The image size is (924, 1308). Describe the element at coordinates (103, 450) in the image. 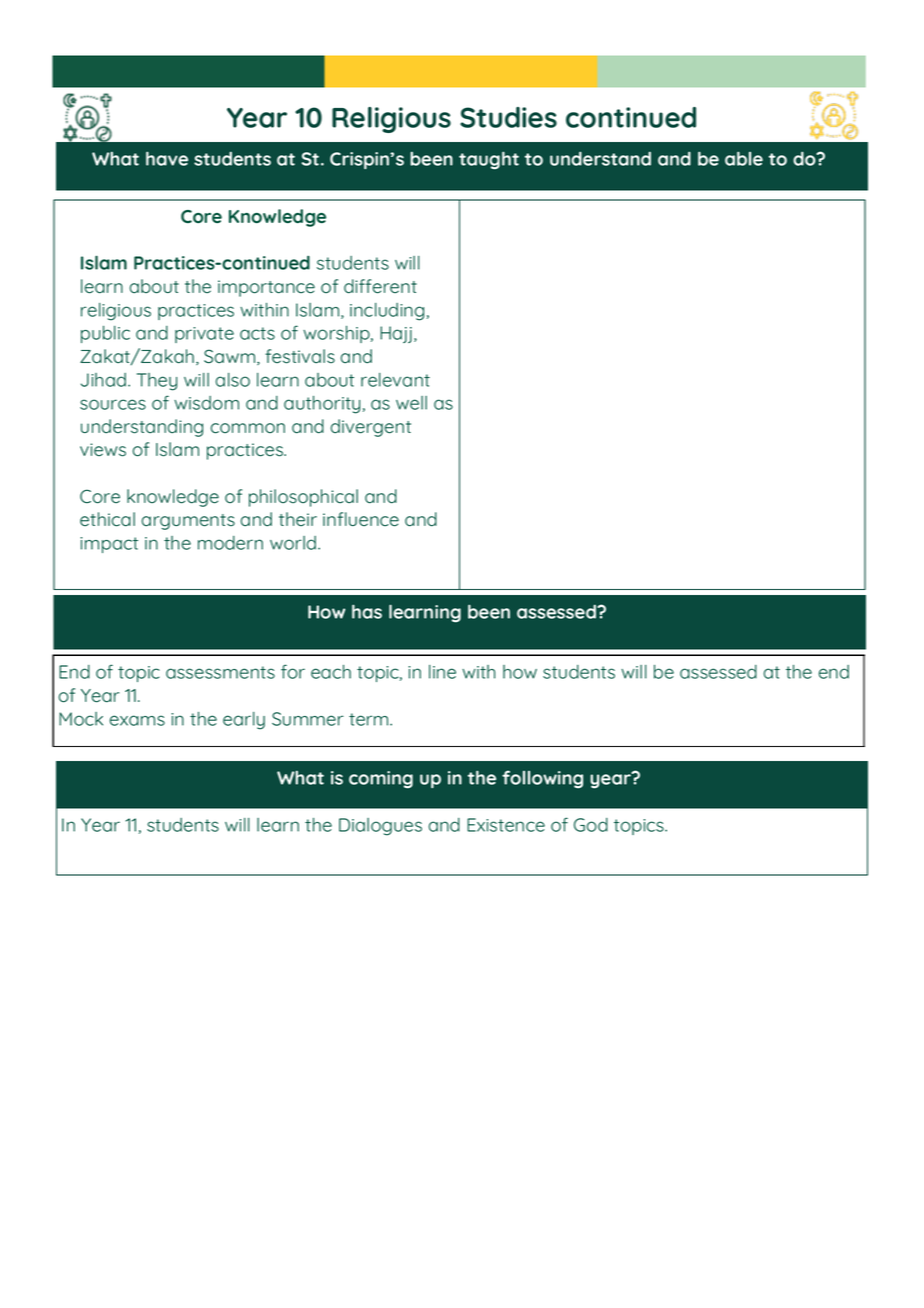

I see `views` at that location.
